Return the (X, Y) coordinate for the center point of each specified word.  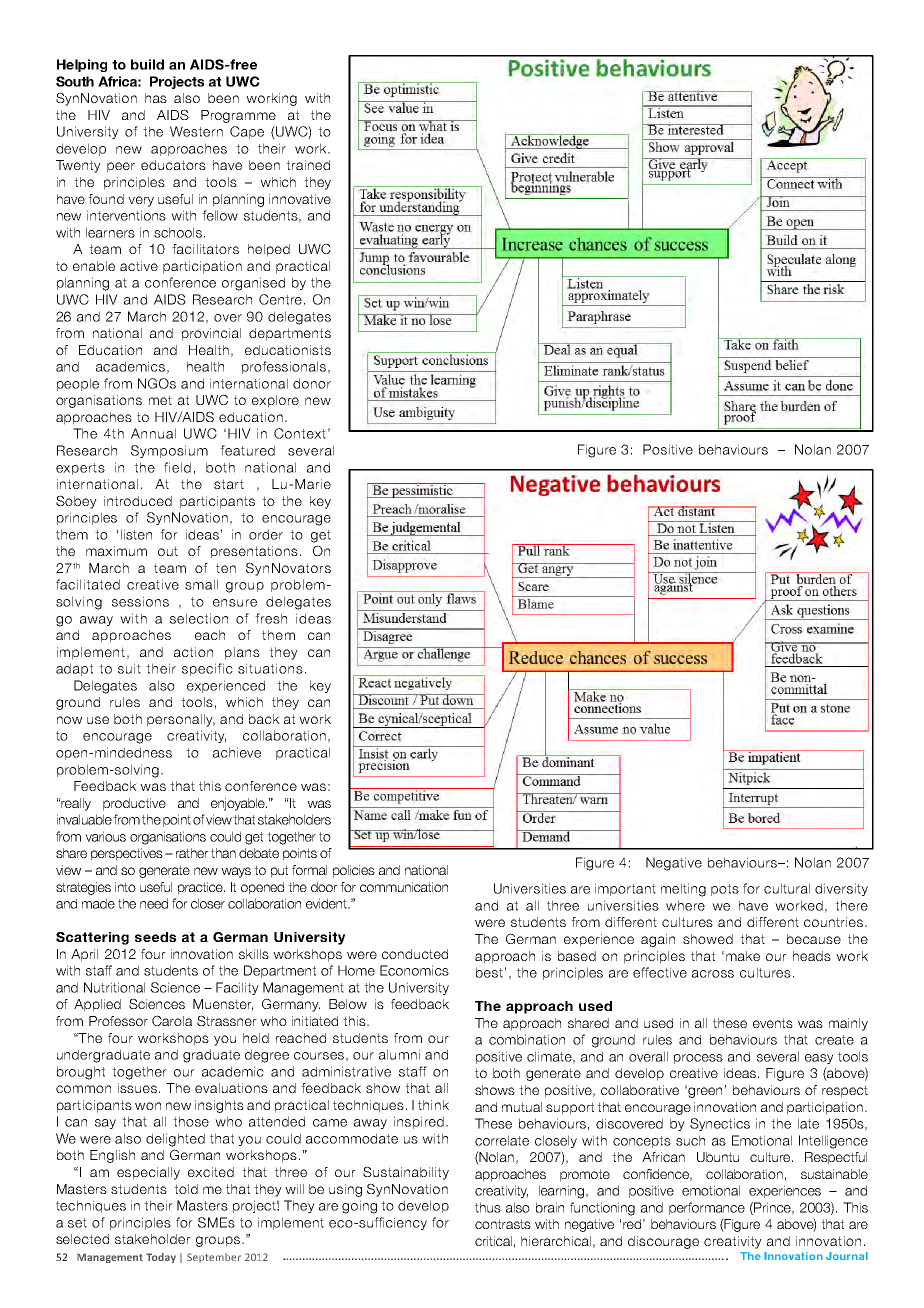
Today (161, 1258)
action (193, 652)
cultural (787, 888)
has (156, 98)
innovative (300, 199)
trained (308, 165)
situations (270, 668)
